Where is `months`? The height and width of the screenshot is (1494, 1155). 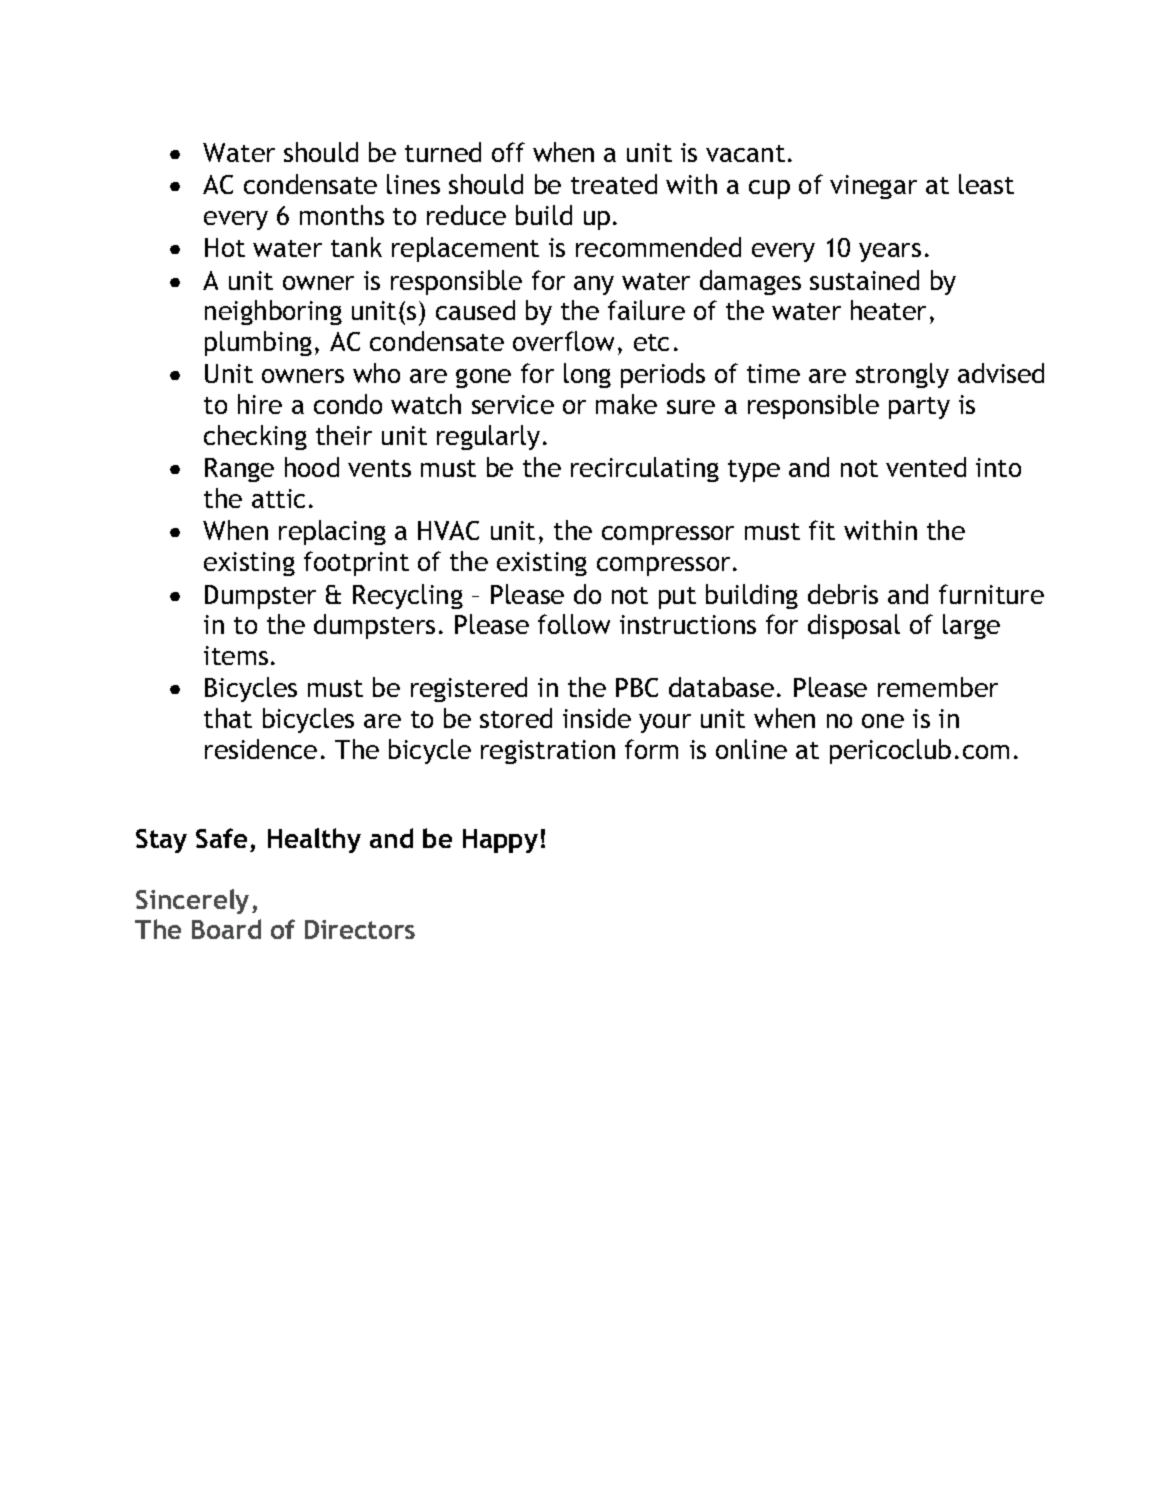
months is located at coordinates (342, 215).
